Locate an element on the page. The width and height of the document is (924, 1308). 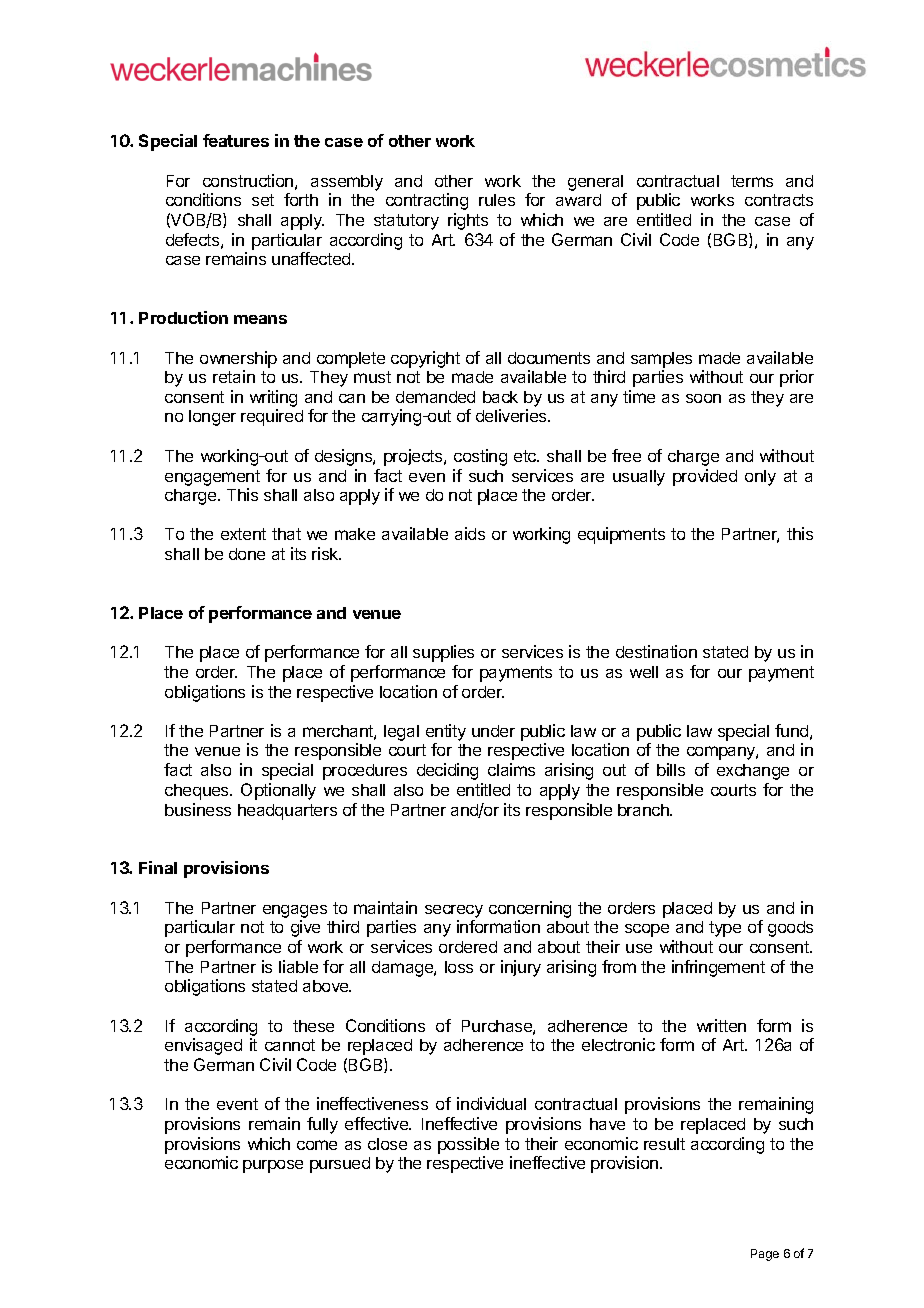
rules is located at coordinates (497, 200).
